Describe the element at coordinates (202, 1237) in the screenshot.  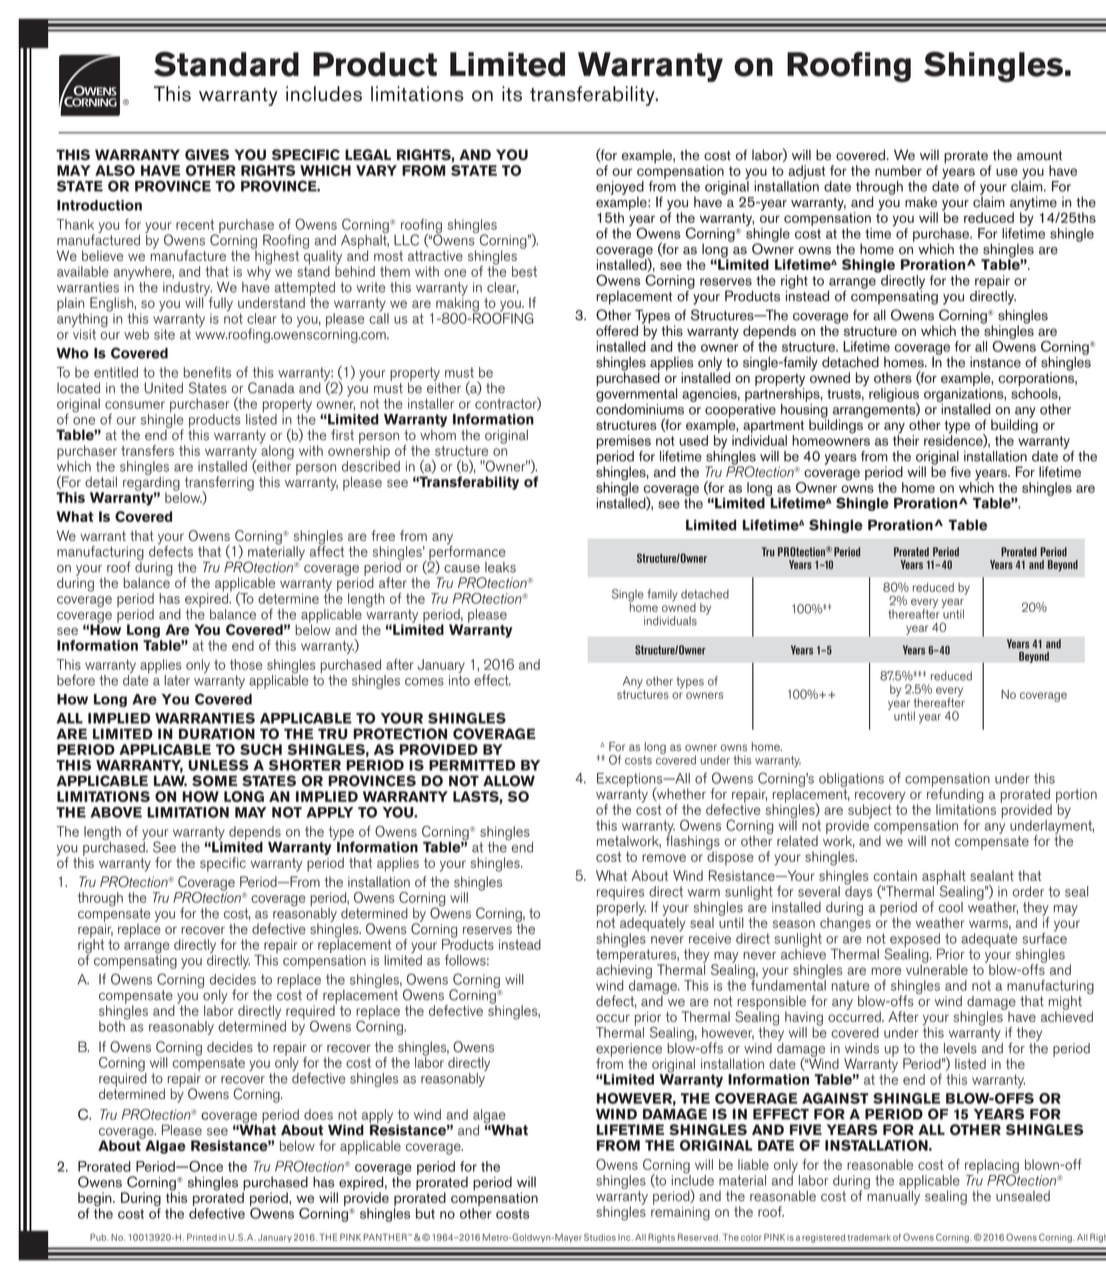
I see `Printed` at that location.
